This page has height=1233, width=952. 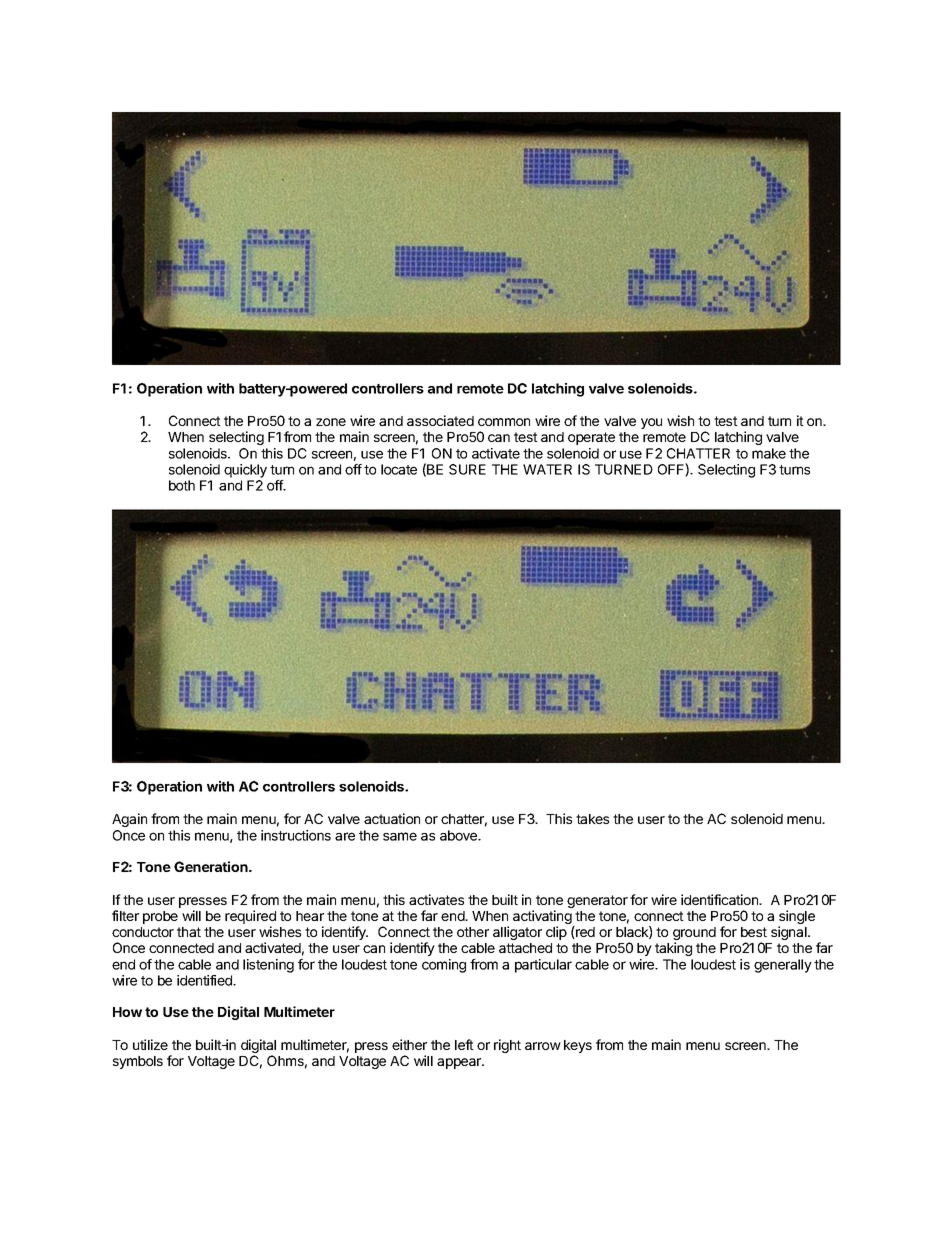 What do you see at coordinates (467, 469) in the page?
I see `SURE` at bounding box center [467, 469].
